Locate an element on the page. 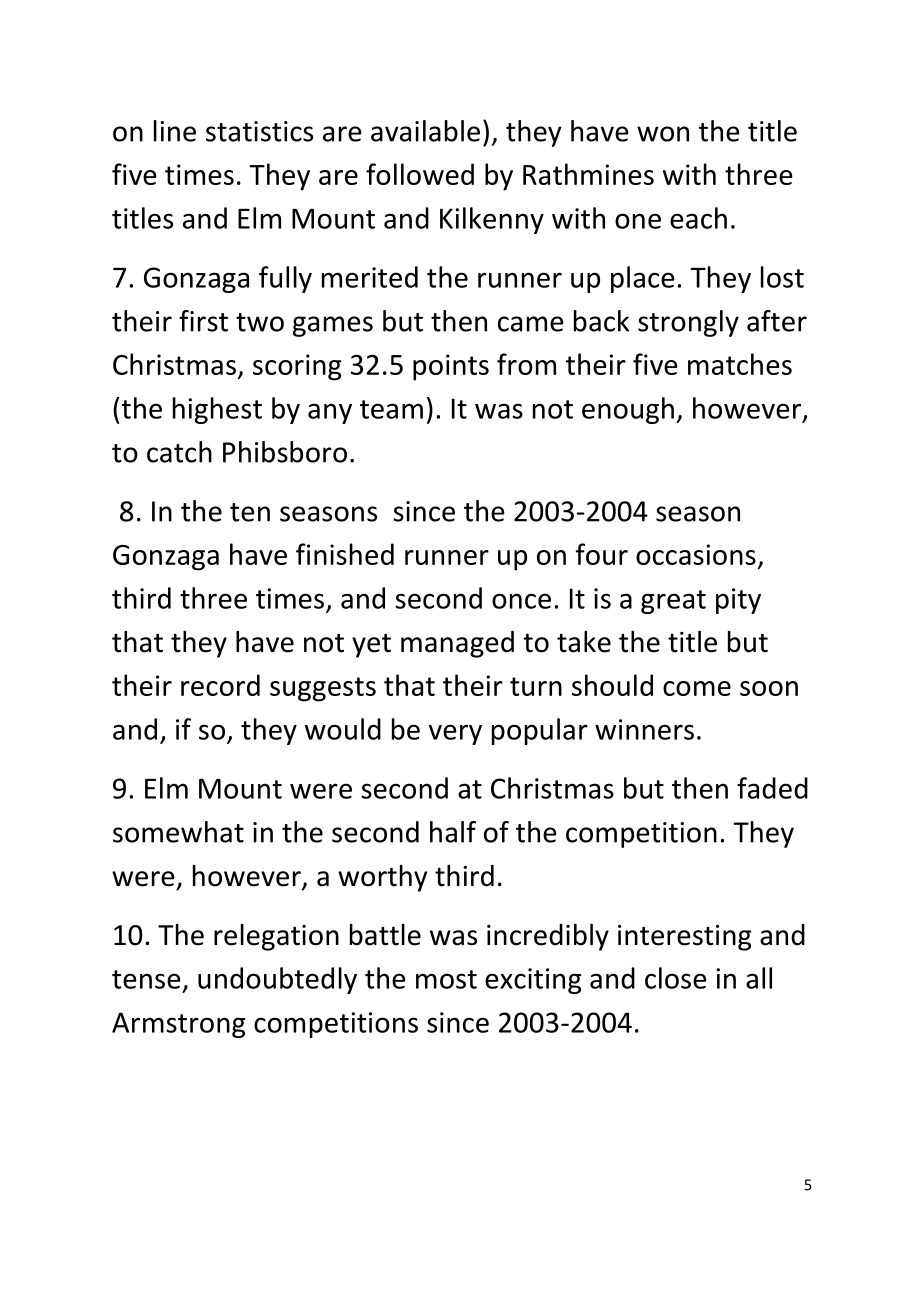  once is located at coordinates (521, 601).
